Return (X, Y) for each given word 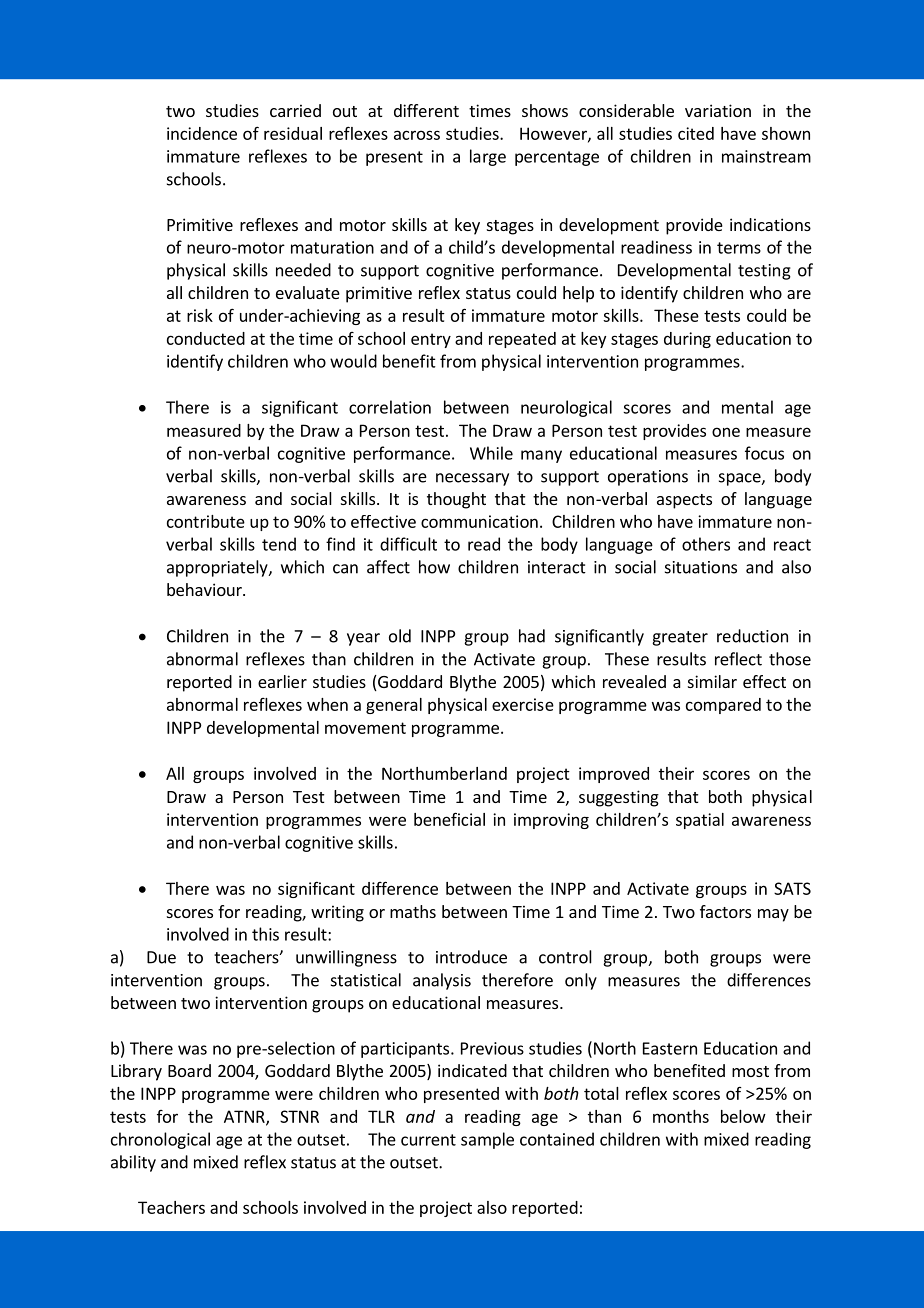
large (488, 157)
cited (696, 133)
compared (723, 706)
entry (431, 340)
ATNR (245, 1117)
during (687, 340)
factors (725, 911)
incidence (202, 133)
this (265, 934)
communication (479, 521)
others (706, 544)
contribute (206, 521)
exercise (523, 704)
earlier (282, 681)
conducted (206, 338)
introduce (471, 957)
